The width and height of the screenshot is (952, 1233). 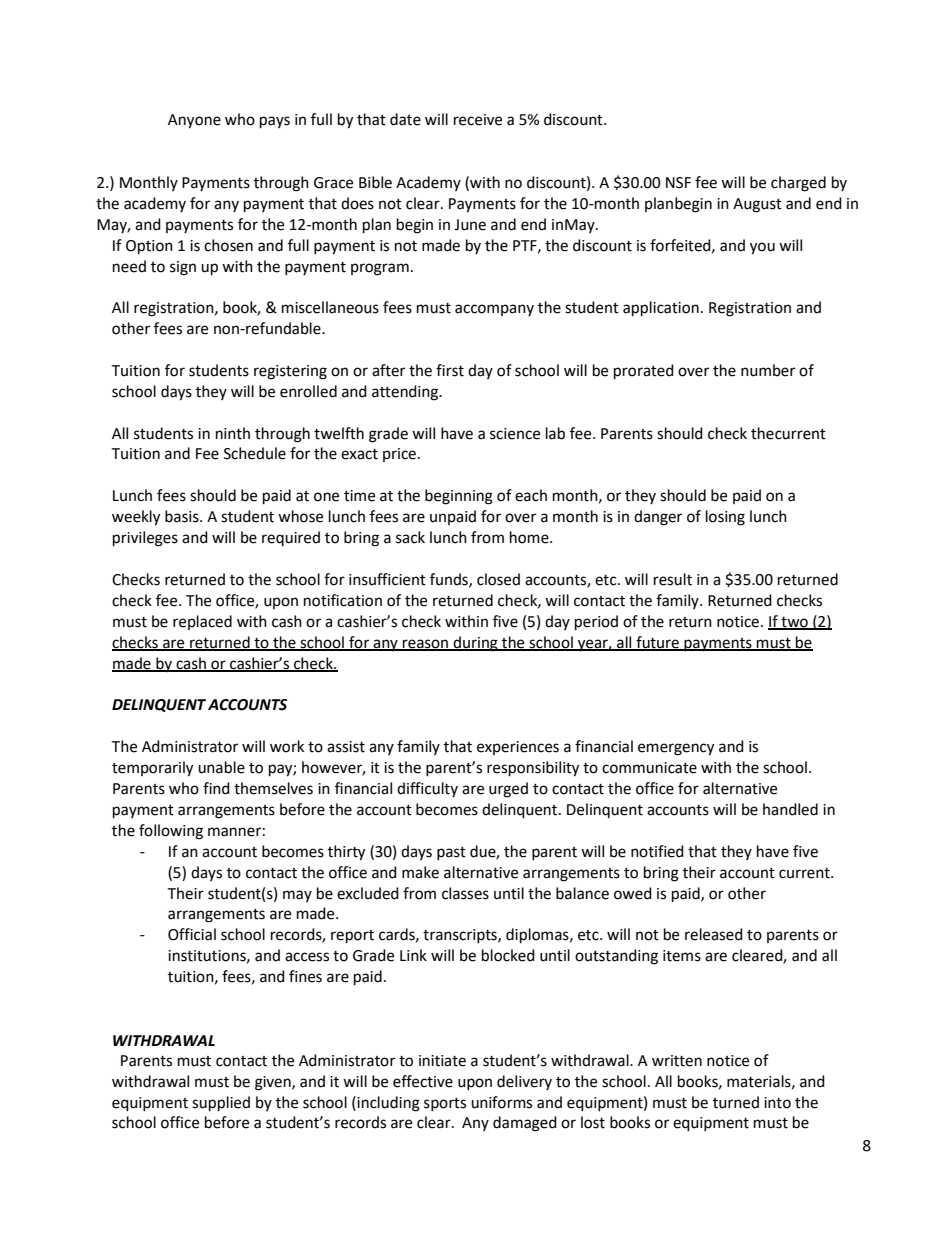 What do you see at coordinates (233, 433) in the screenshot?
I see `ninth` at bounding box center [233, 433].
